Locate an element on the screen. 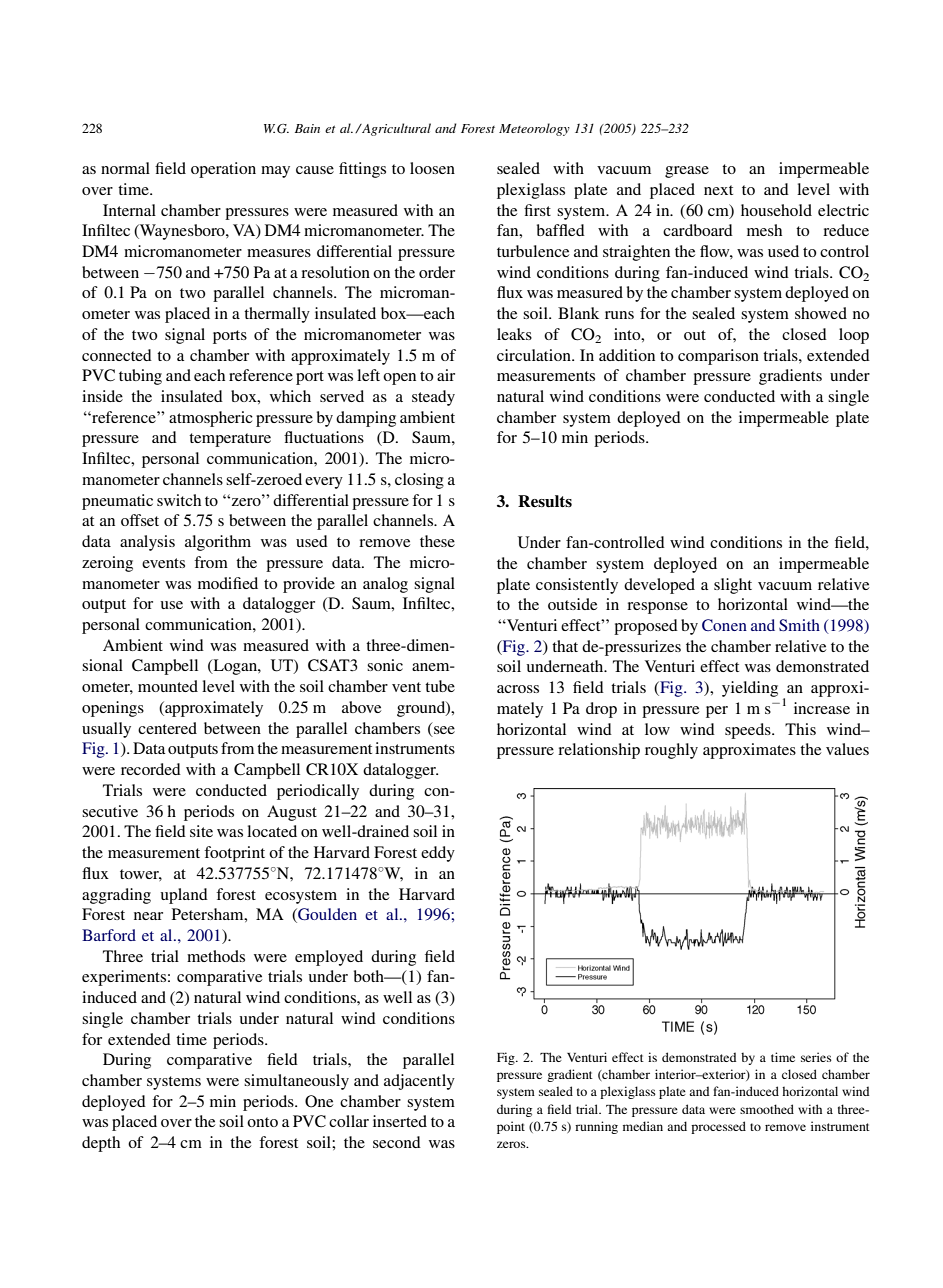 The width and height of the screenshot is (943, 1288). adjacently is located at coordinates (419, 1082).
